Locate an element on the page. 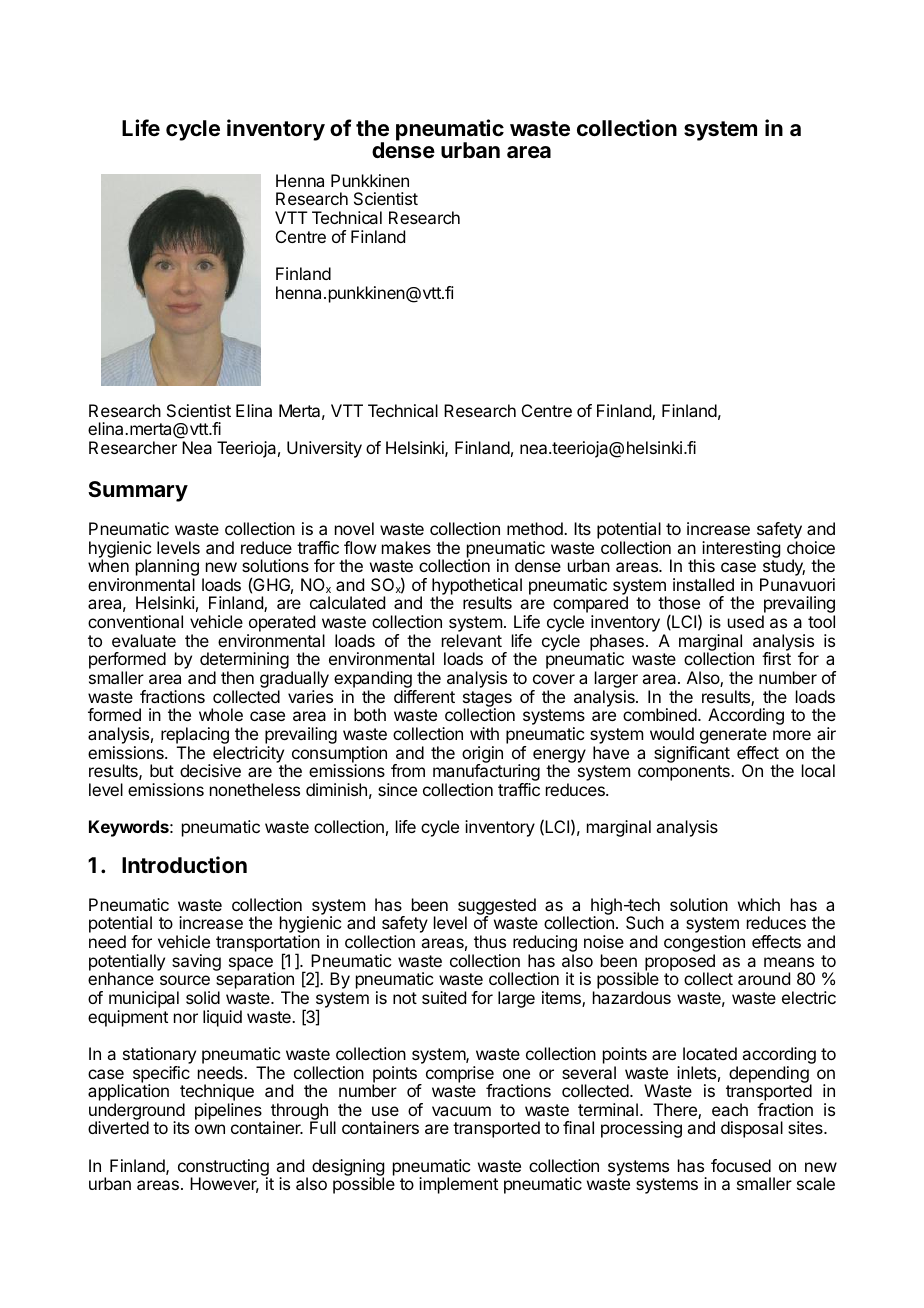 The width and height of the page is (924, 1308). implement is located at coordinates (458, 1185).
